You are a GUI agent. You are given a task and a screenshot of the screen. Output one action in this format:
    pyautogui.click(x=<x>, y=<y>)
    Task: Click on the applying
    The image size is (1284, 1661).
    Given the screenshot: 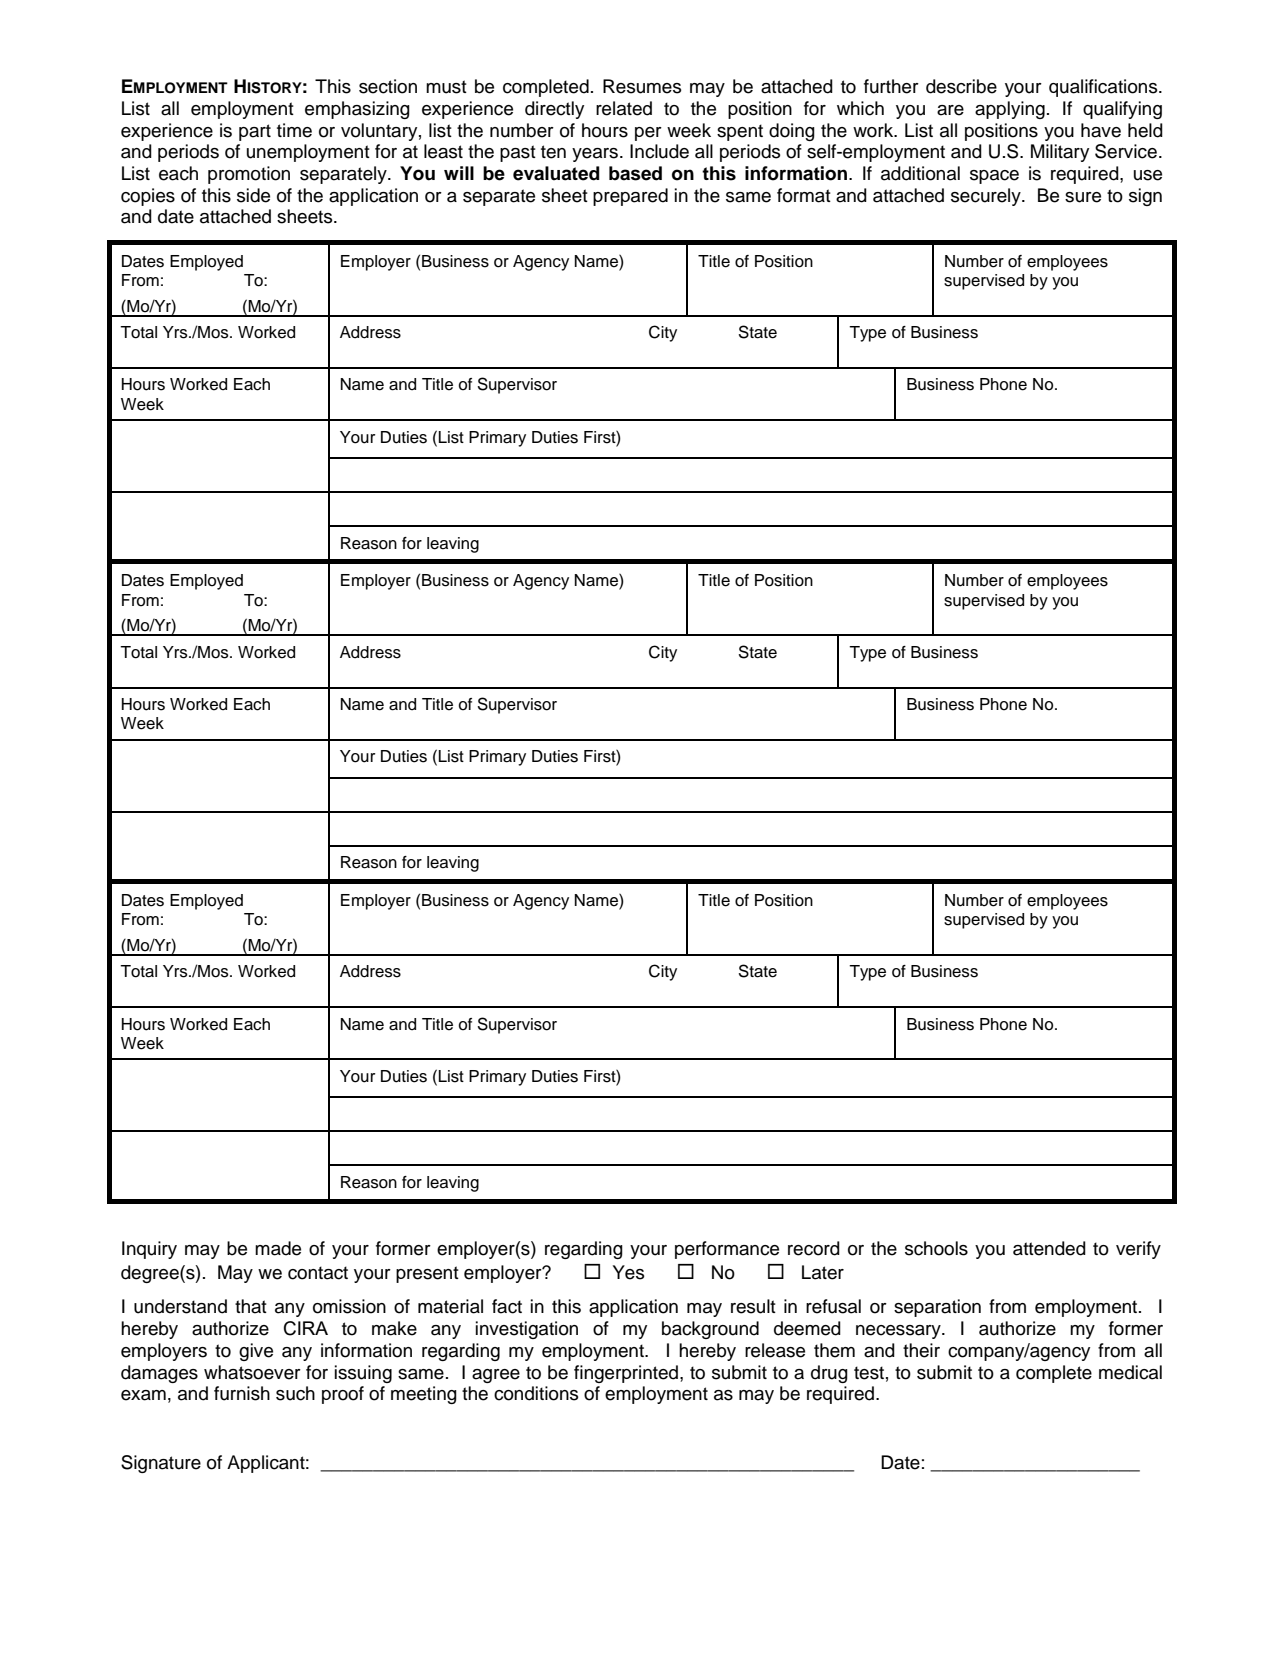 What is the action you would take?
    pyautogui.click(x=1010, y=110)
